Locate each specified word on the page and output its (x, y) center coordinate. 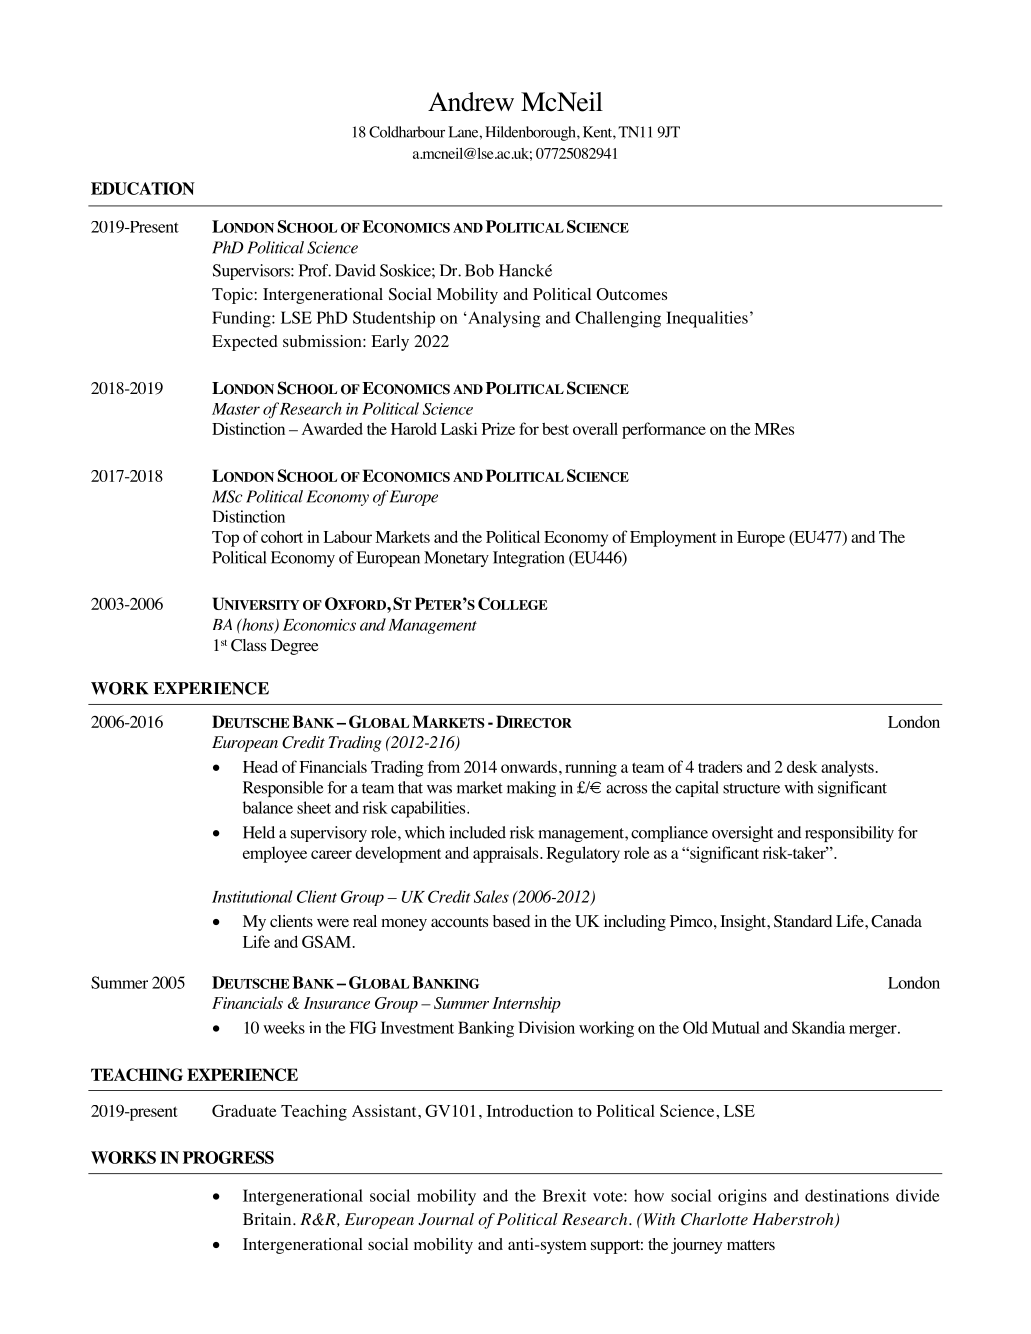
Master (236, 409)
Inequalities (707, 319)
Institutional (252, 896)
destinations (847, 1195)
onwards (530, 766)
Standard (803, 921)
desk (802, 766)
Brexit (564, 1195)
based (511, 921)
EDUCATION (143, 188)
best (555, 428)
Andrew (471, 102)
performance (664, 430)
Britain (268, 1219)
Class (248, 645)
